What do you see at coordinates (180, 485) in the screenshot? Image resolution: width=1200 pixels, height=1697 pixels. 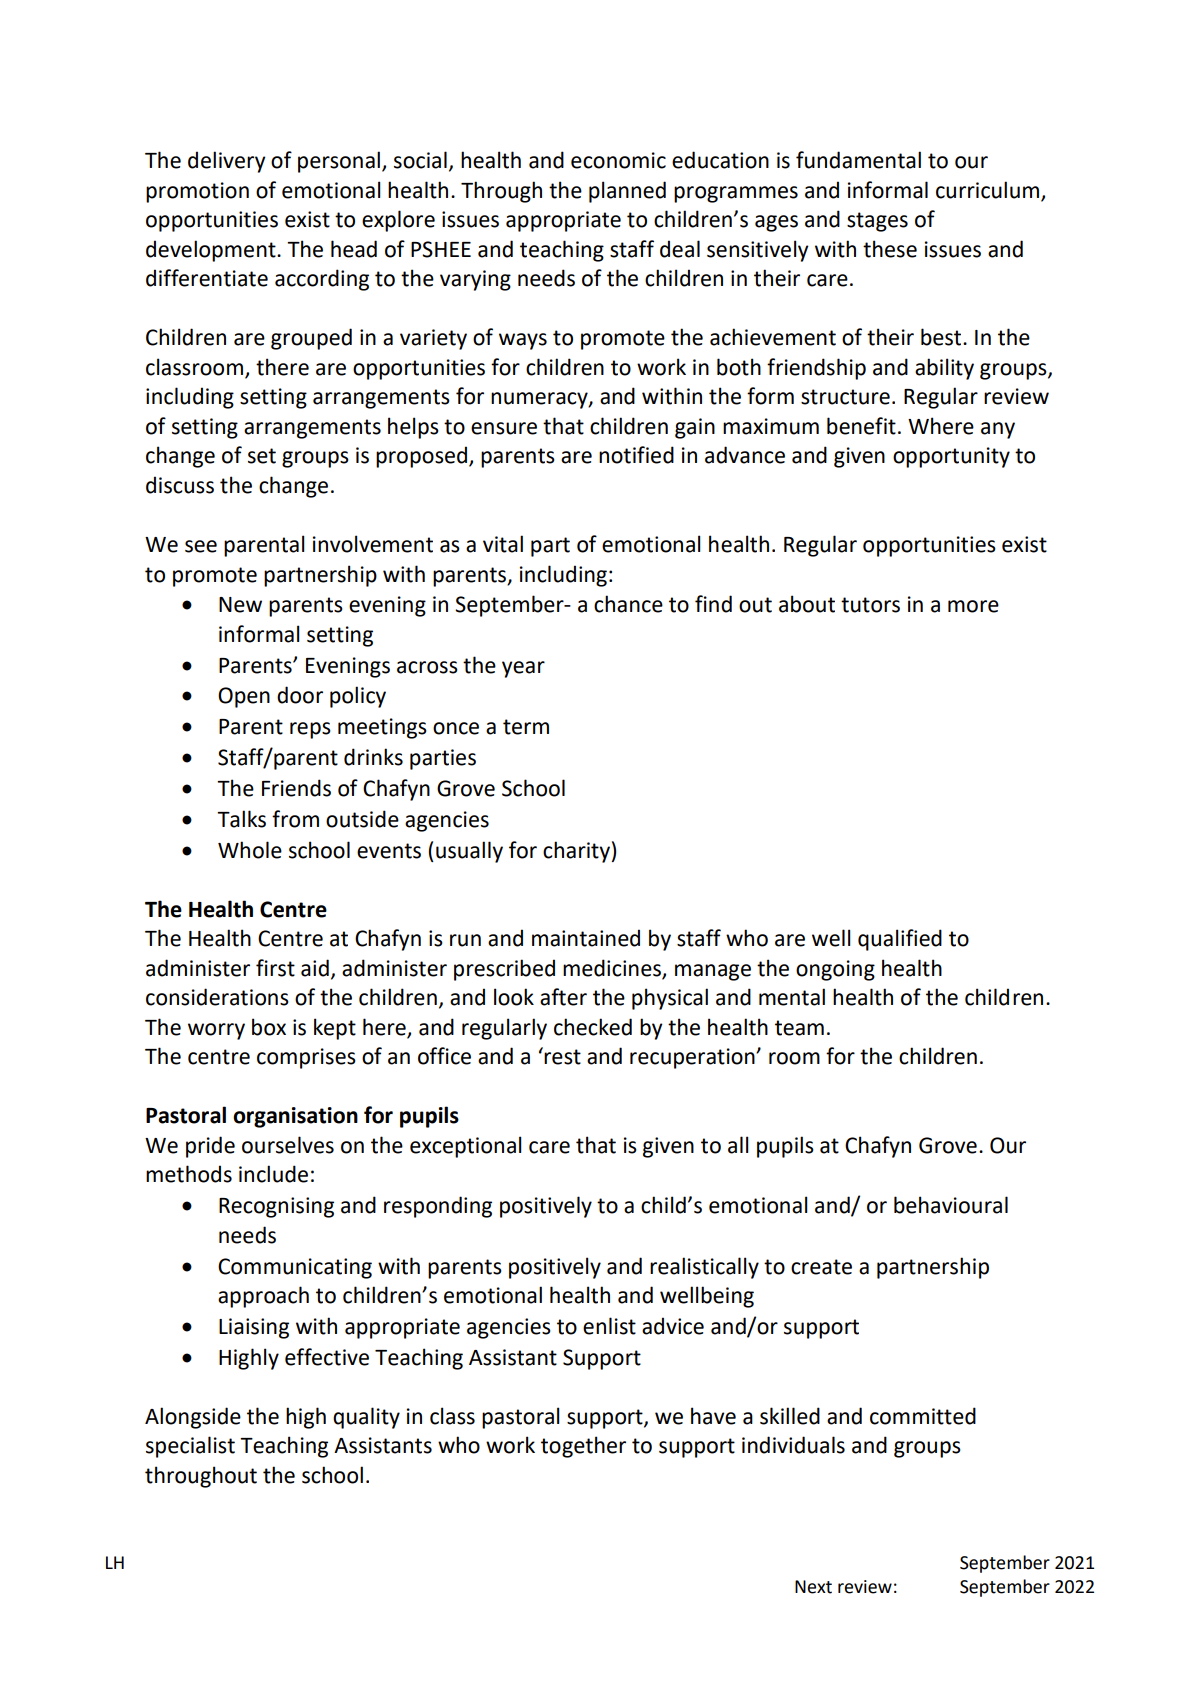 I see `discuss` at bounding box center [180, 485].
